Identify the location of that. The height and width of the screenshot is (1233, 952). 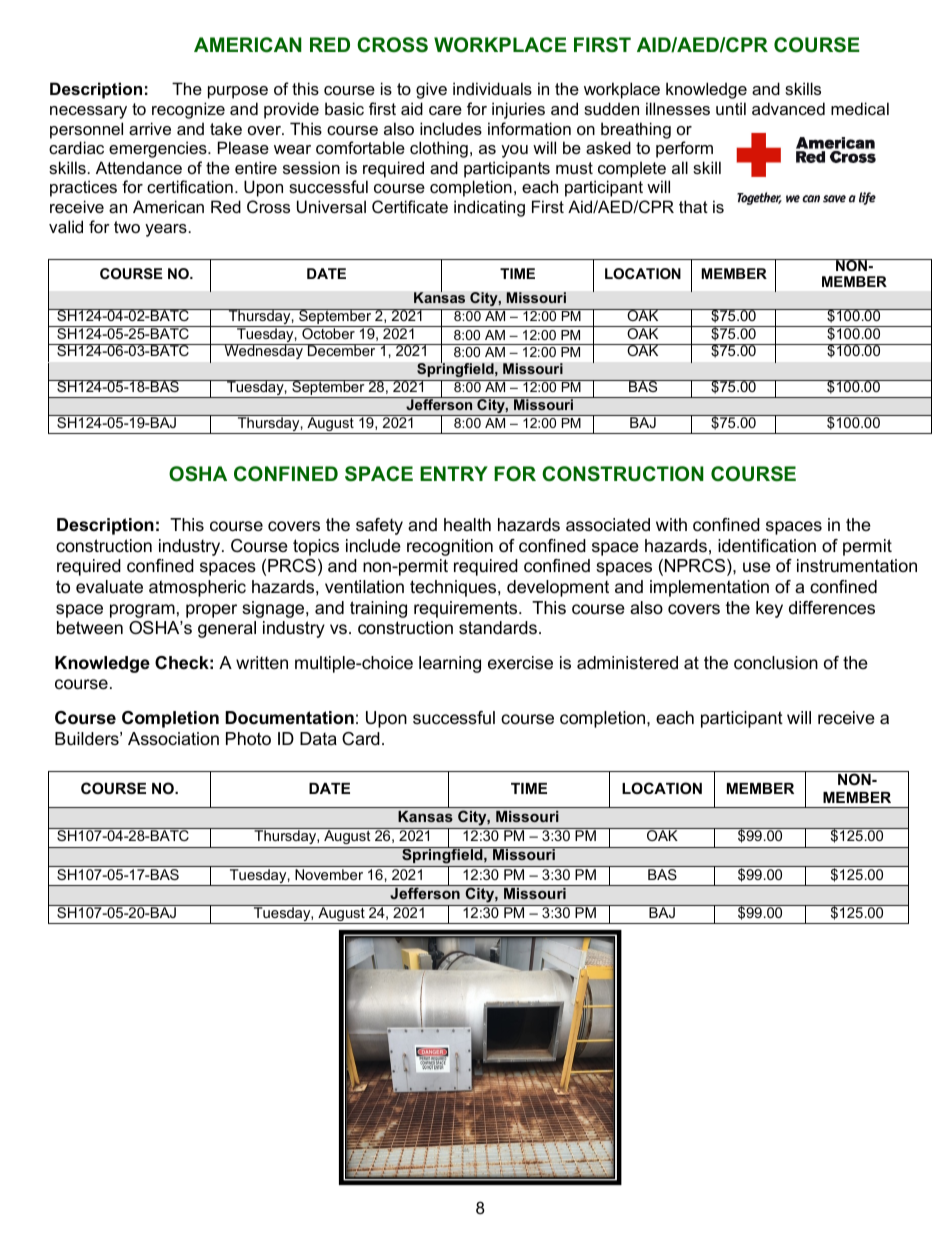
(693, 206).
